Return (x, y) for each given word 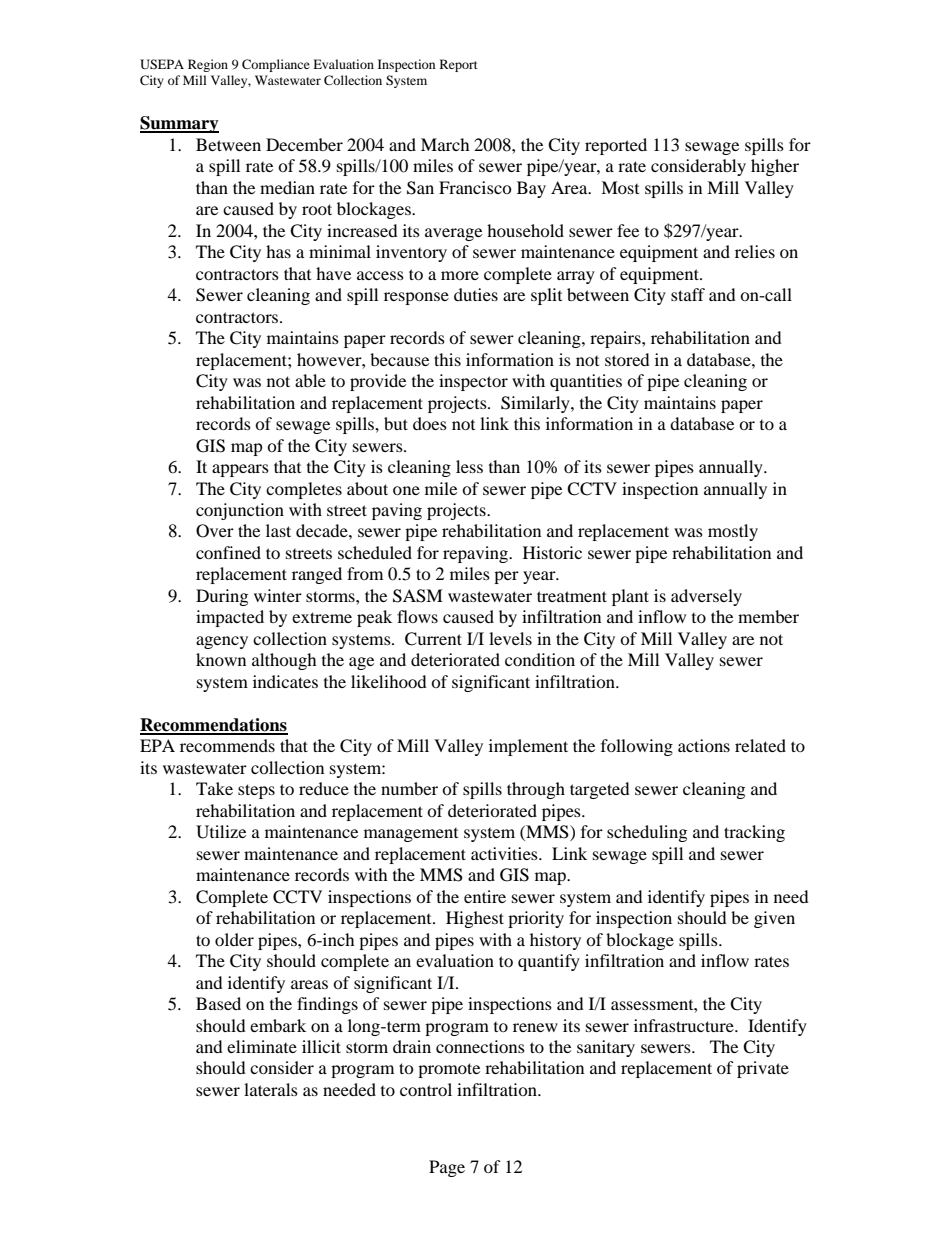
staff (688, 294)
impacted (230, 618)
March (445, 144)
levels (510, 638)
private (763, 1069)
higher (775, 167)
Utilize (221, 832)
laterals (271, 1089)
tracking (754, 833)
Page (447, 1168)
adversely (706, 597)
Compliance (276, 65)
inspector (473, 382)
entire (485, 896)
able (310, 380)
